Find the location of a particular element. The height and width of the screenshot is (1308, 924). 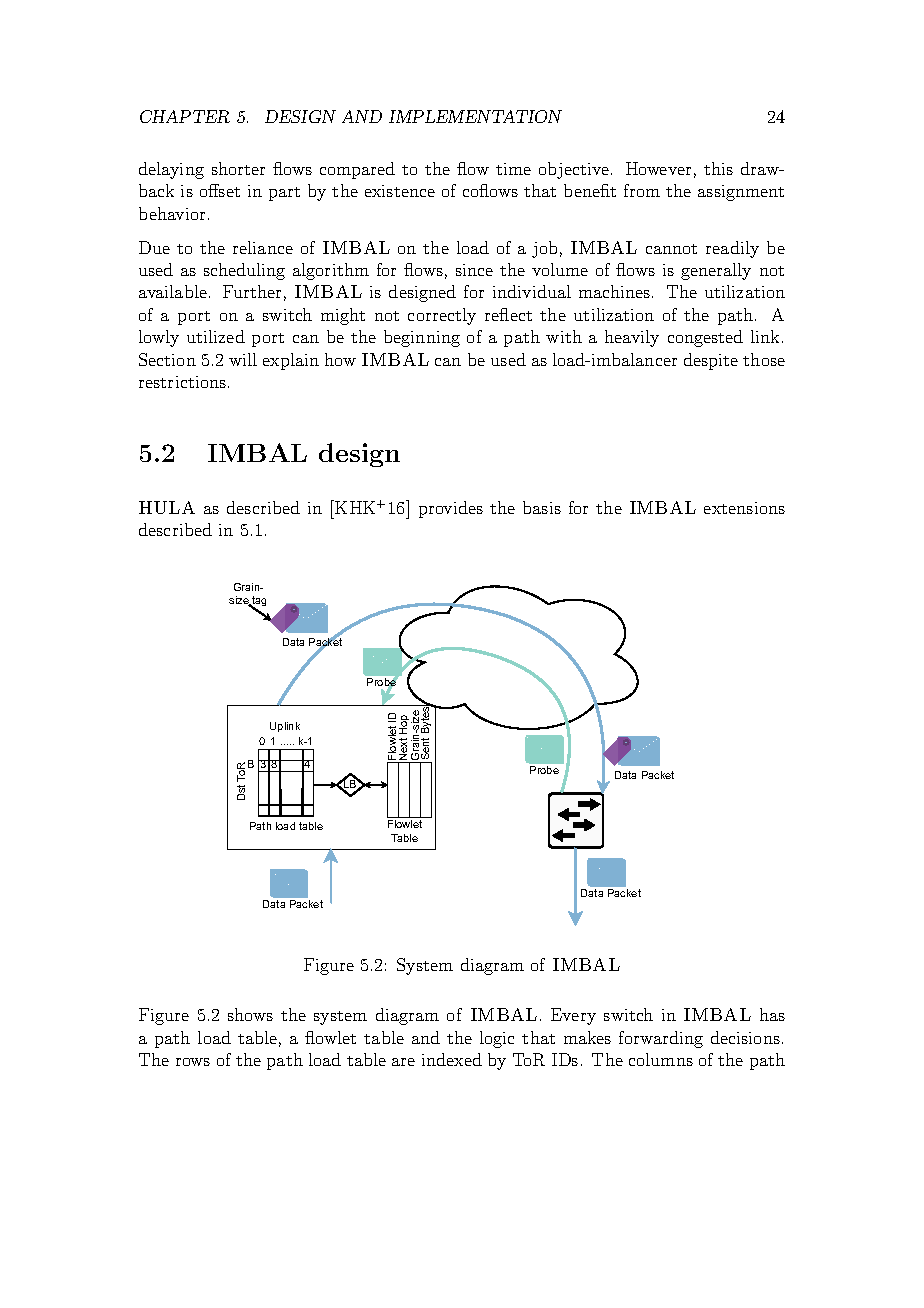

provides is located at coordinates (451, 509).
